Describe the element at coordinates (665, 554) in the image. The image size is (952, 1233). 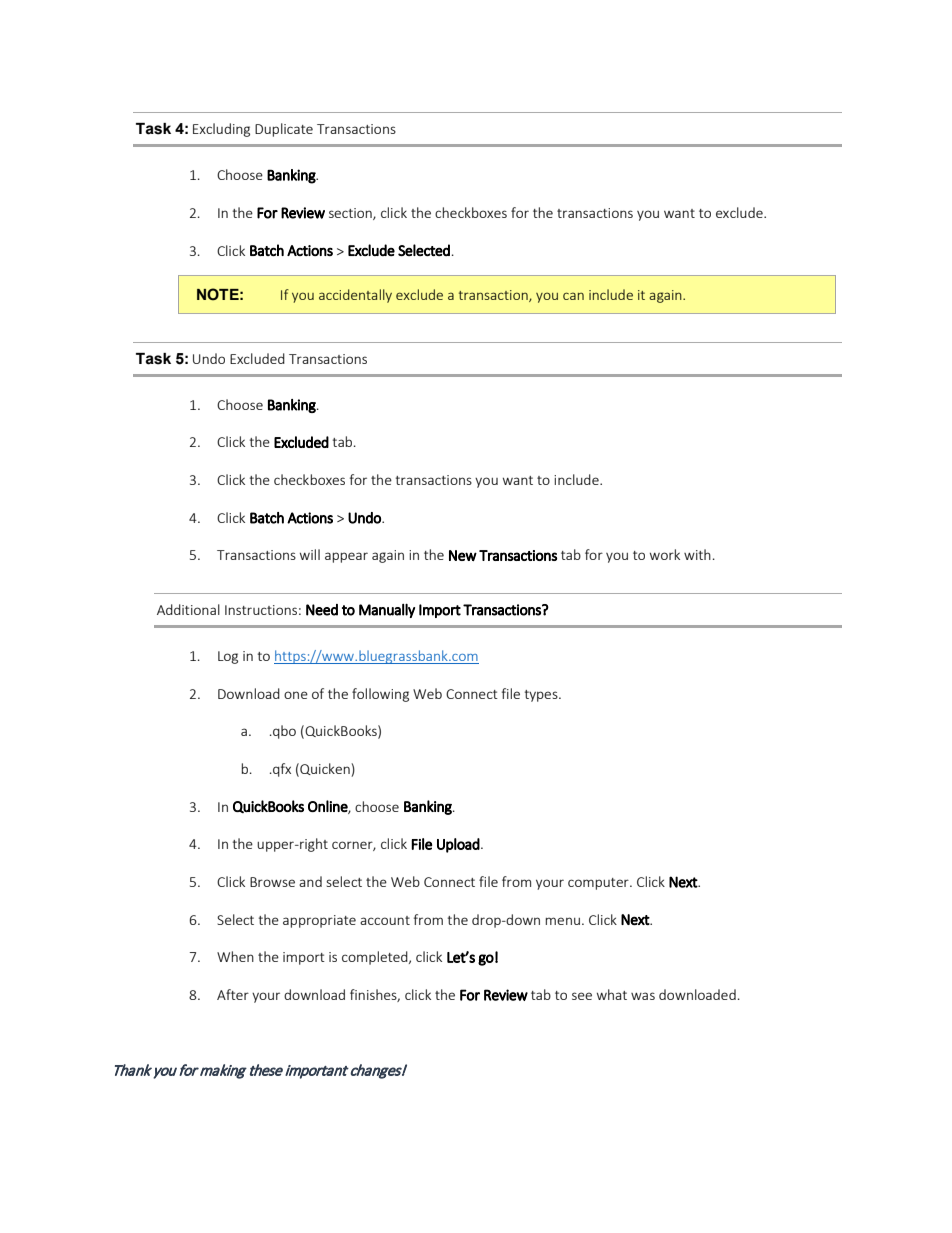
I see `work` at that location.
